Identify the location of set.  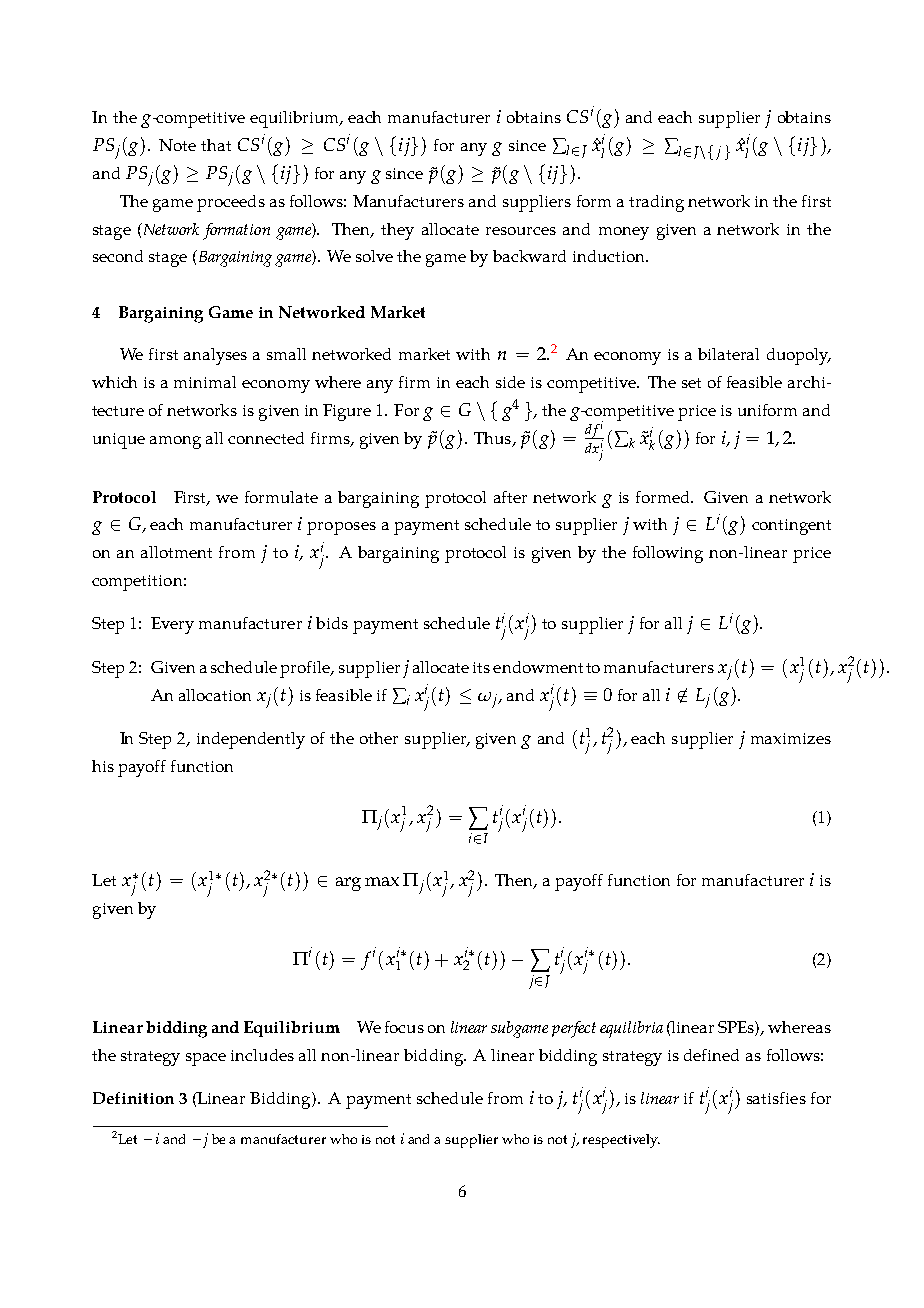
(691, 383).
